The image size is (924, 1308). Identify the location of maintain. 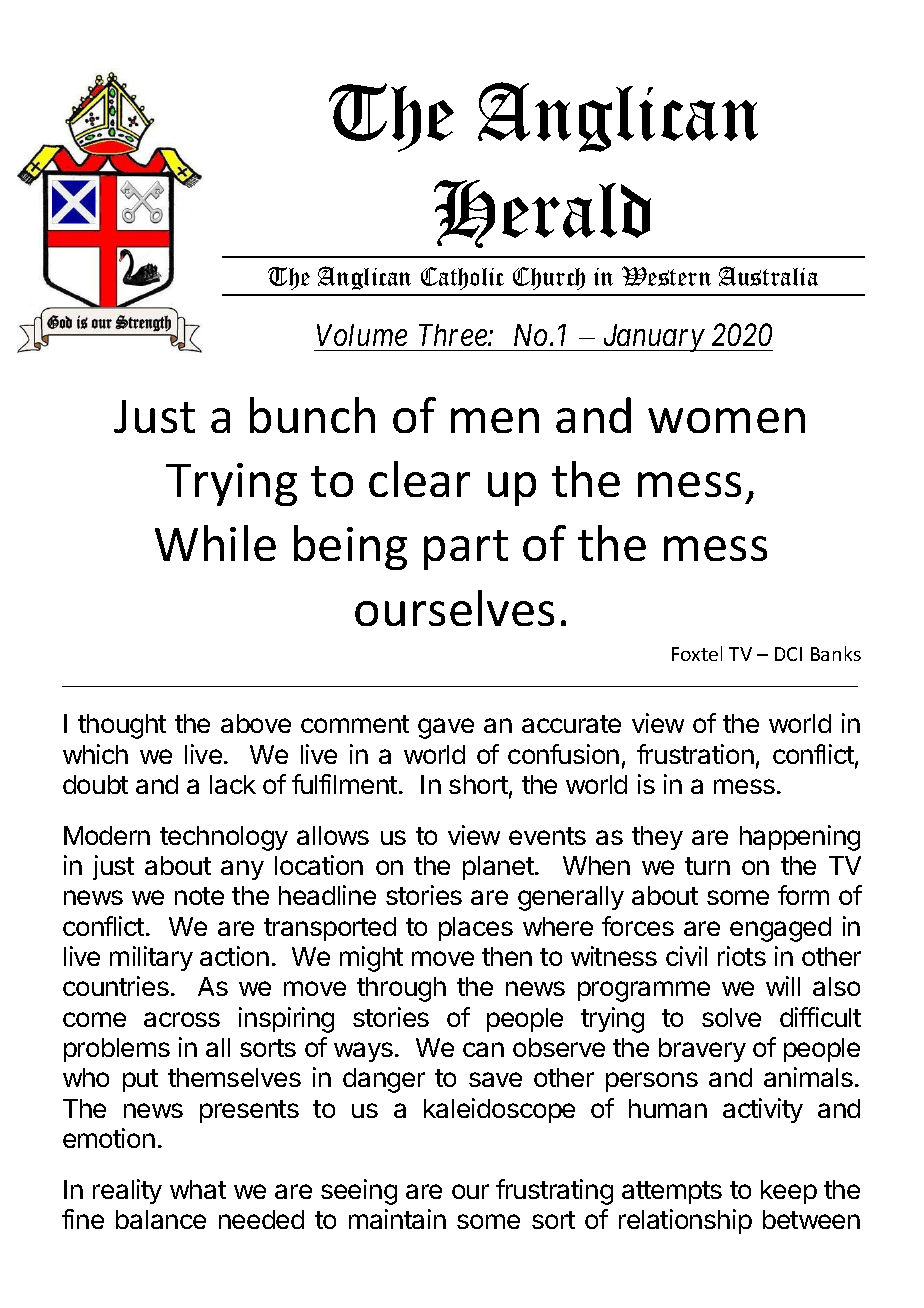
(397, 1219).
